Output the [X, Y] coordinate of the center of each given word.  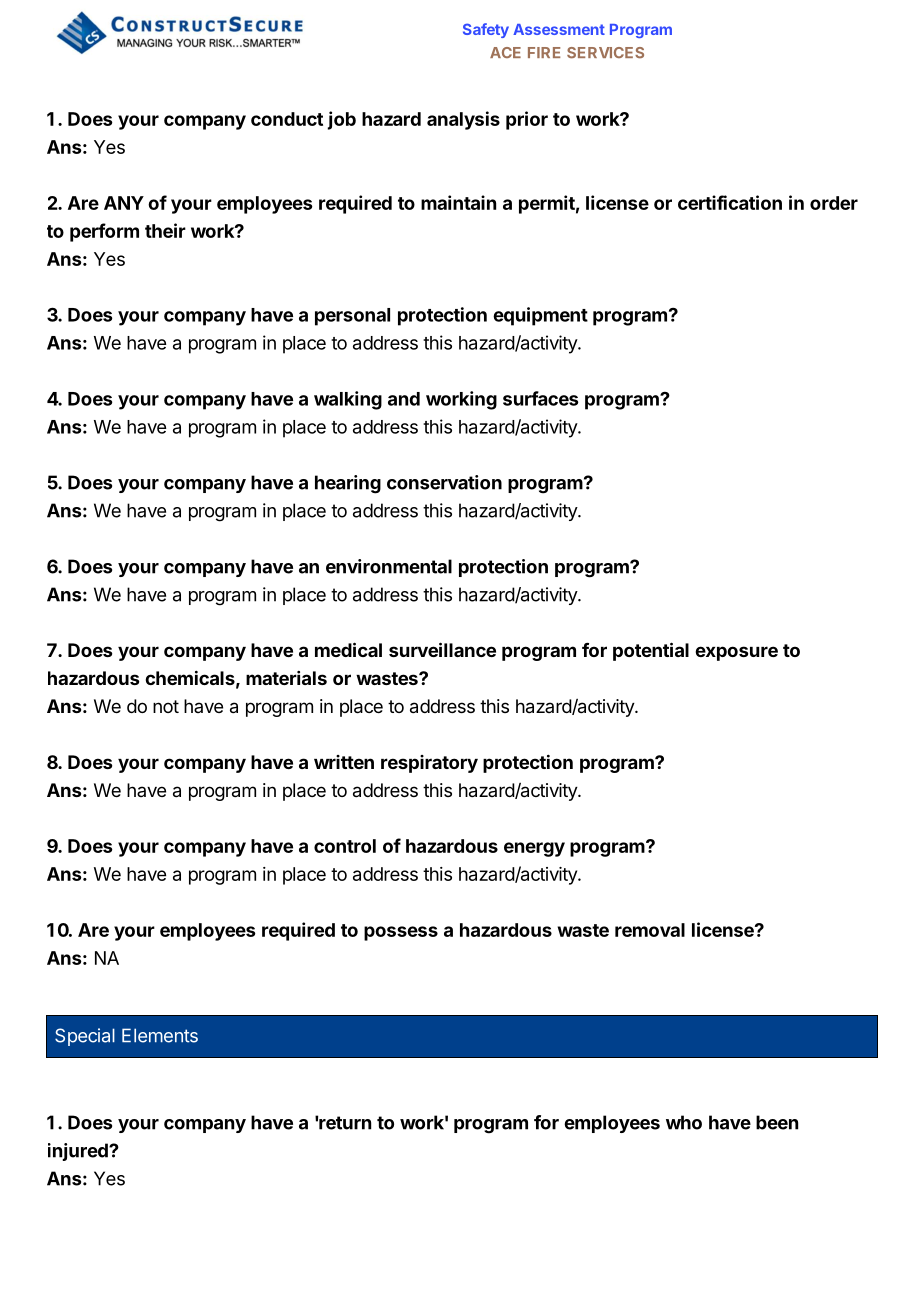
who [684, 1122]
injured [79, 1152]
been [777, 1122]
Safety [486, 30]
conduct [287, 119]
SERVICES [605, 53]
